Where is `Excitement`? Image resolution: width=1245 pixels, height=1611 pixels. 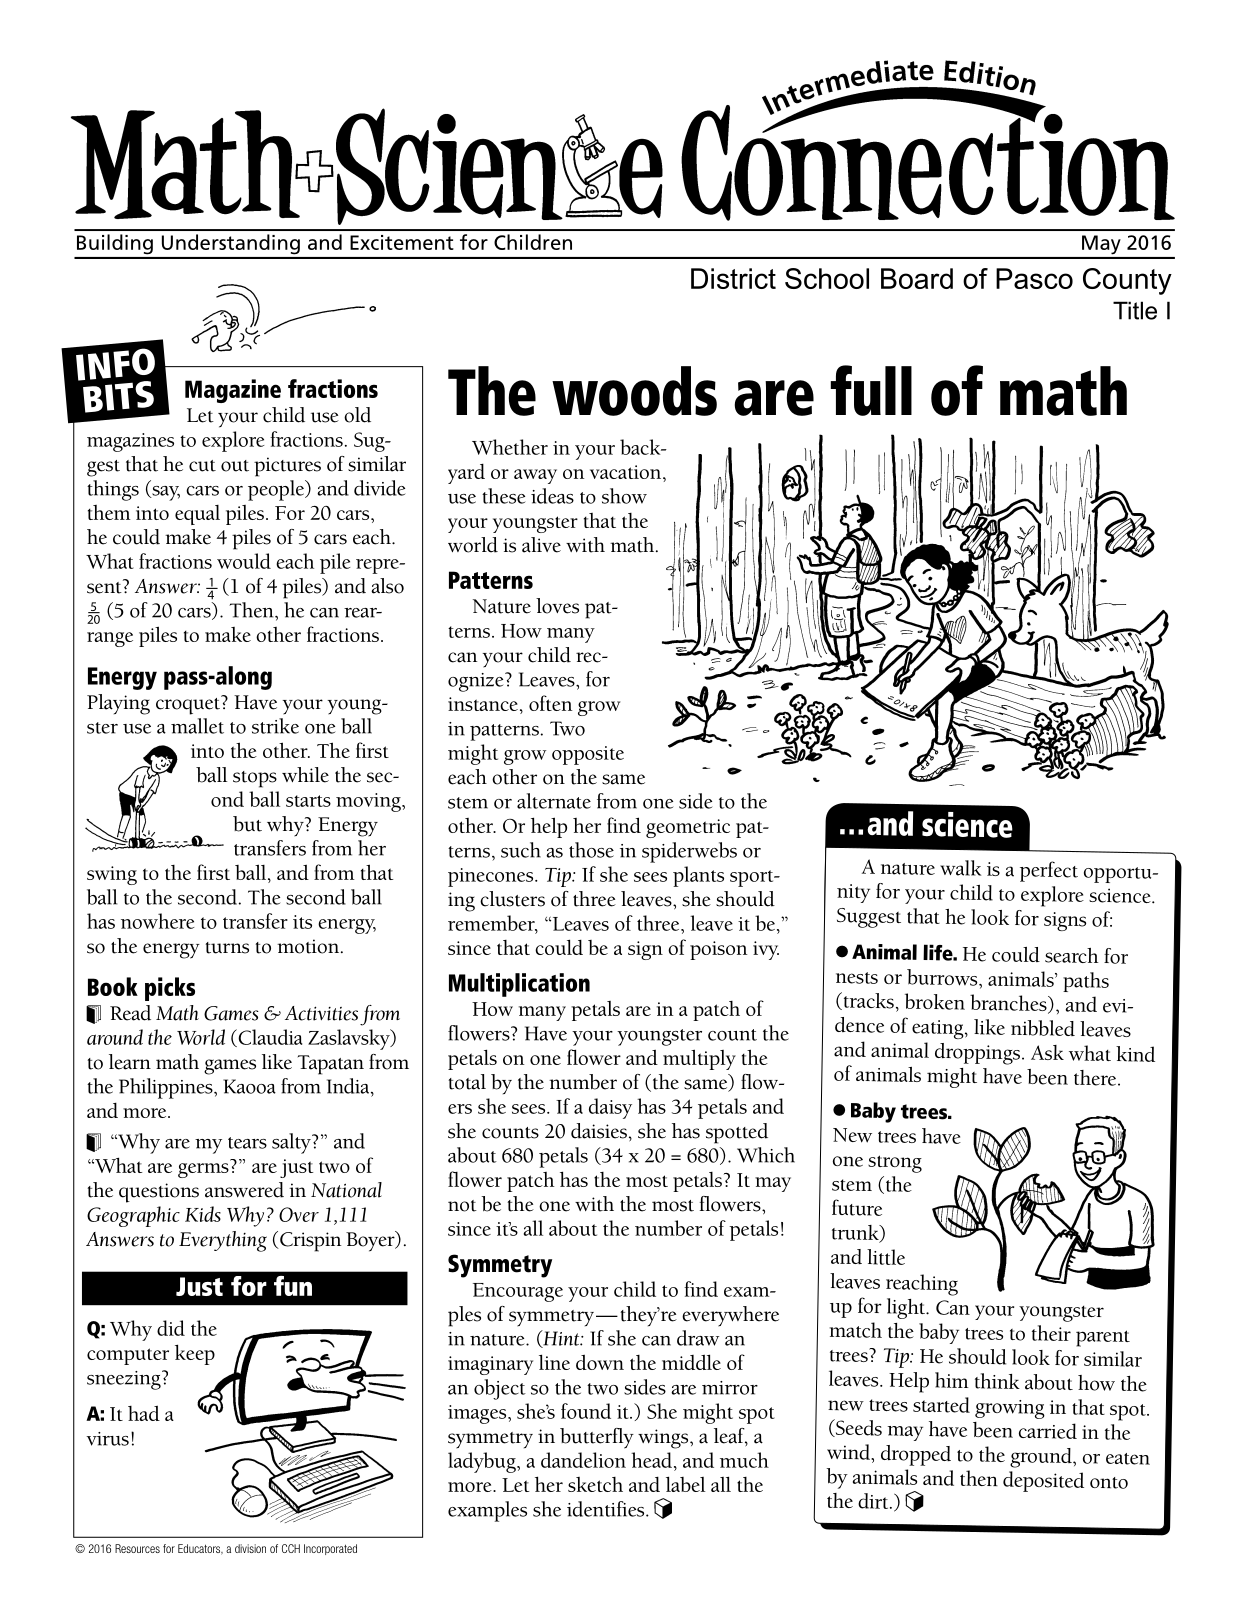 Excitement is located at coordinates (402, 242).
